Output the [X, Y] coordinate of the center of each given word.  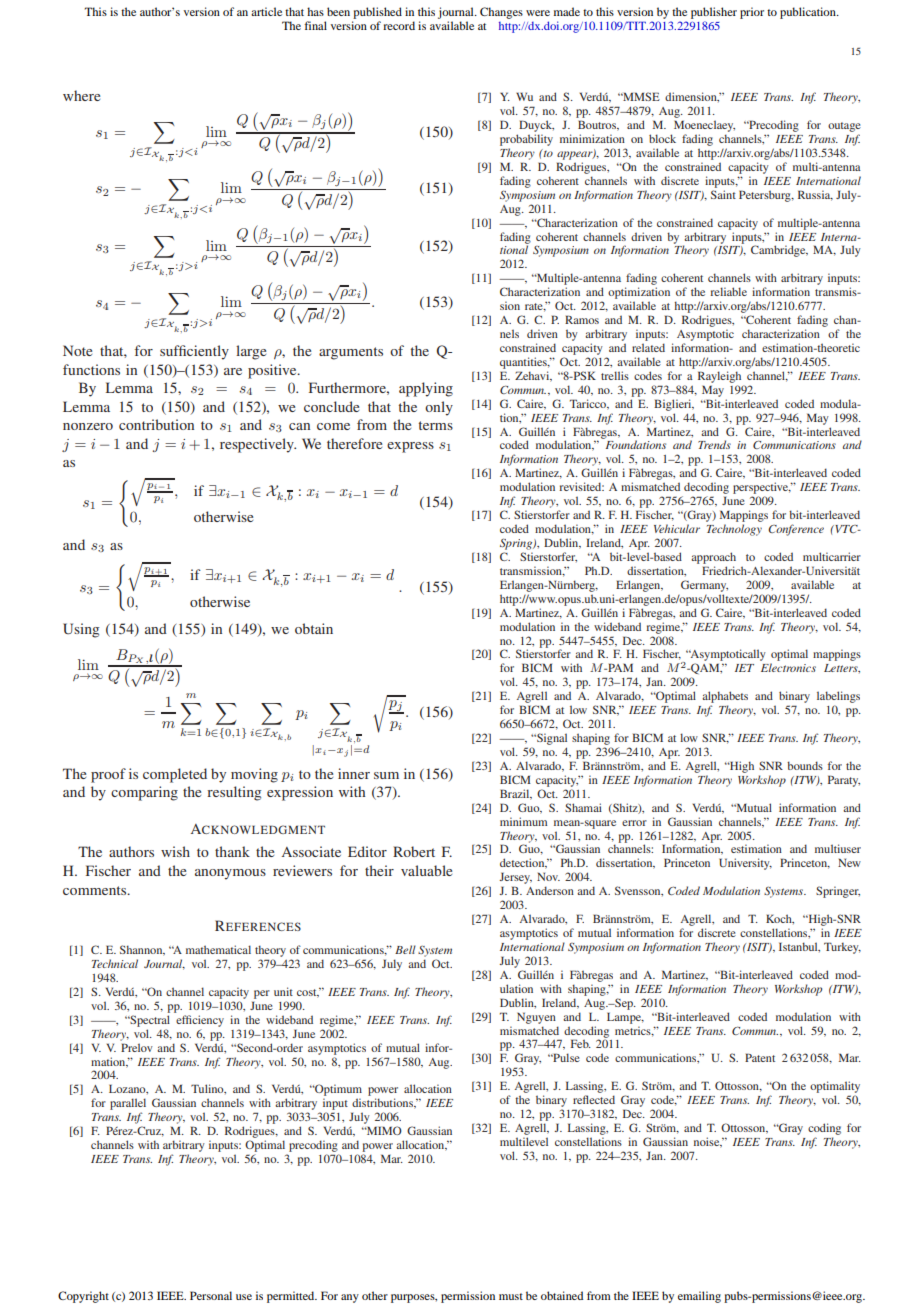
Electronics [788, 667]
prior [752, 13]
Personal [211, 1295]
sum [386, 775]
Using [81, 630]
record [399, 25]
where [81, 95]
